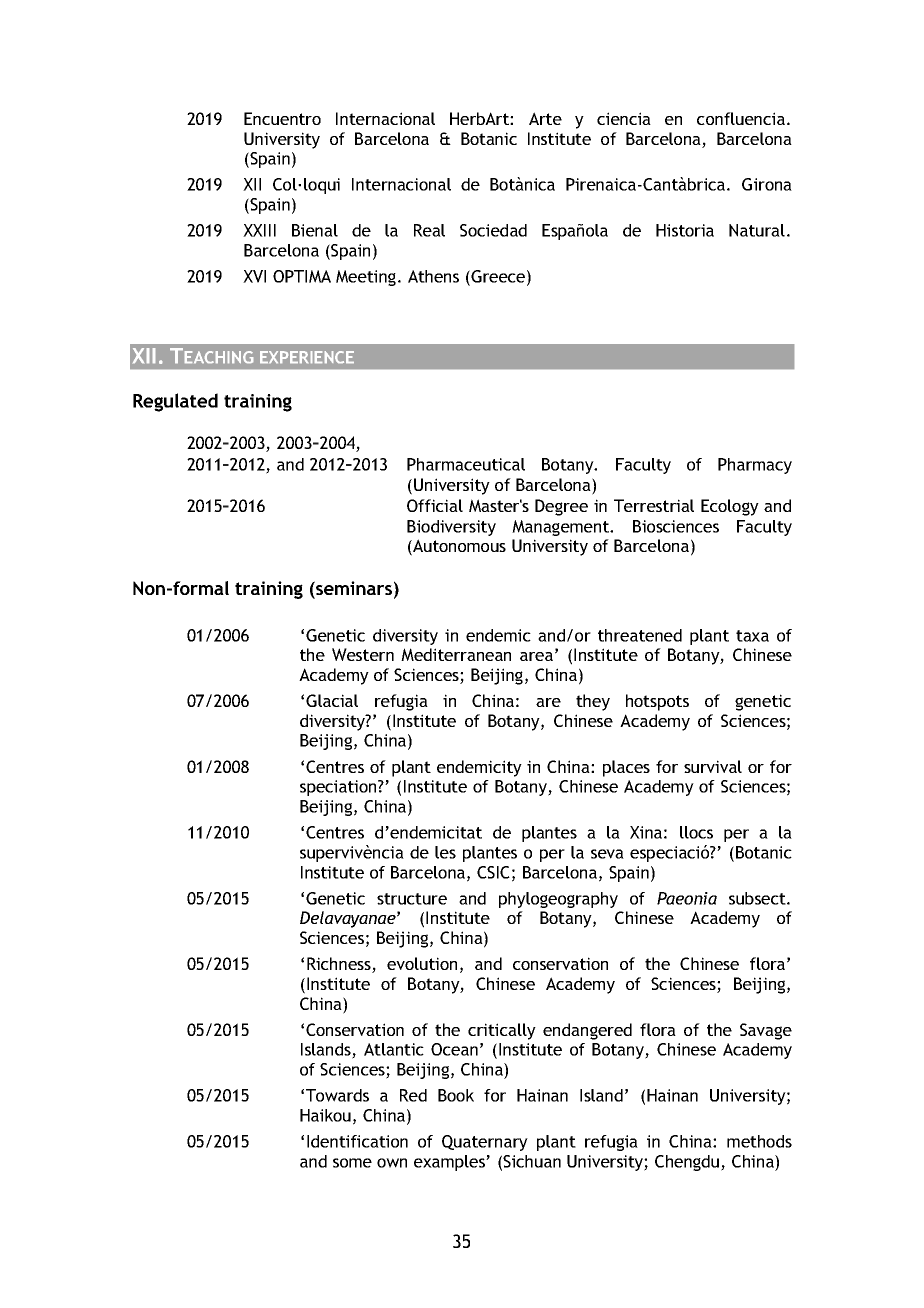 The width and height of the screenshot is (924, 1308). What do you see at coordinates (713, 766) in the screenshot?
I see `survival` at bounding box center [713, 766].
